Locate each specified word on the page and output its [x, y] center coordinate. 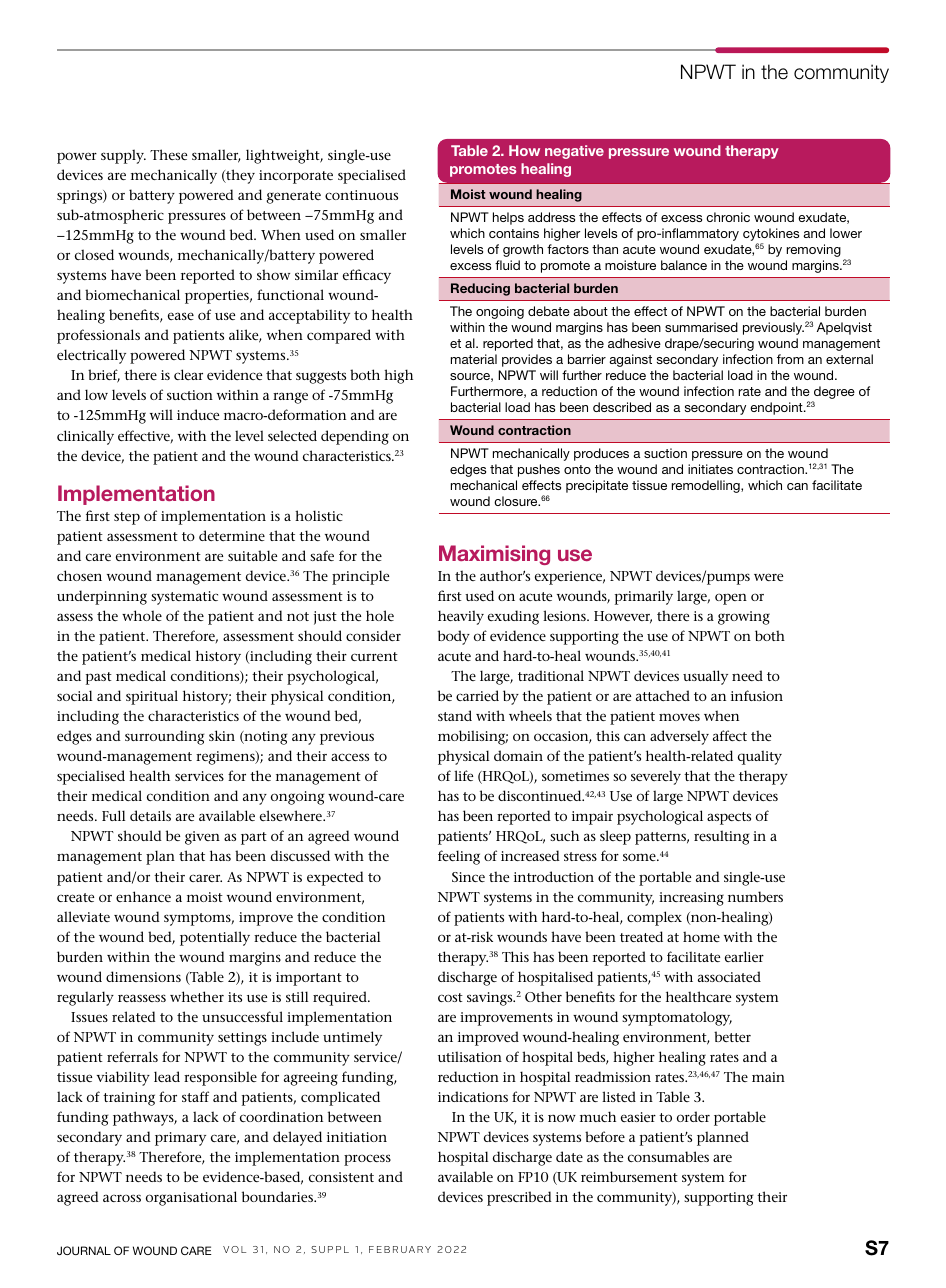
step [127, 518]
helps [508, 218]
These [168, 154]
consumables [668, 1156]
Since [468, 877]
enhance [143, 896]
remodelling [707, 486]
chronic [728, 217]
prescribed [519, 1198]
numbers [755, 896]
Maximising [494, 555]
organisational [191, 1198]
